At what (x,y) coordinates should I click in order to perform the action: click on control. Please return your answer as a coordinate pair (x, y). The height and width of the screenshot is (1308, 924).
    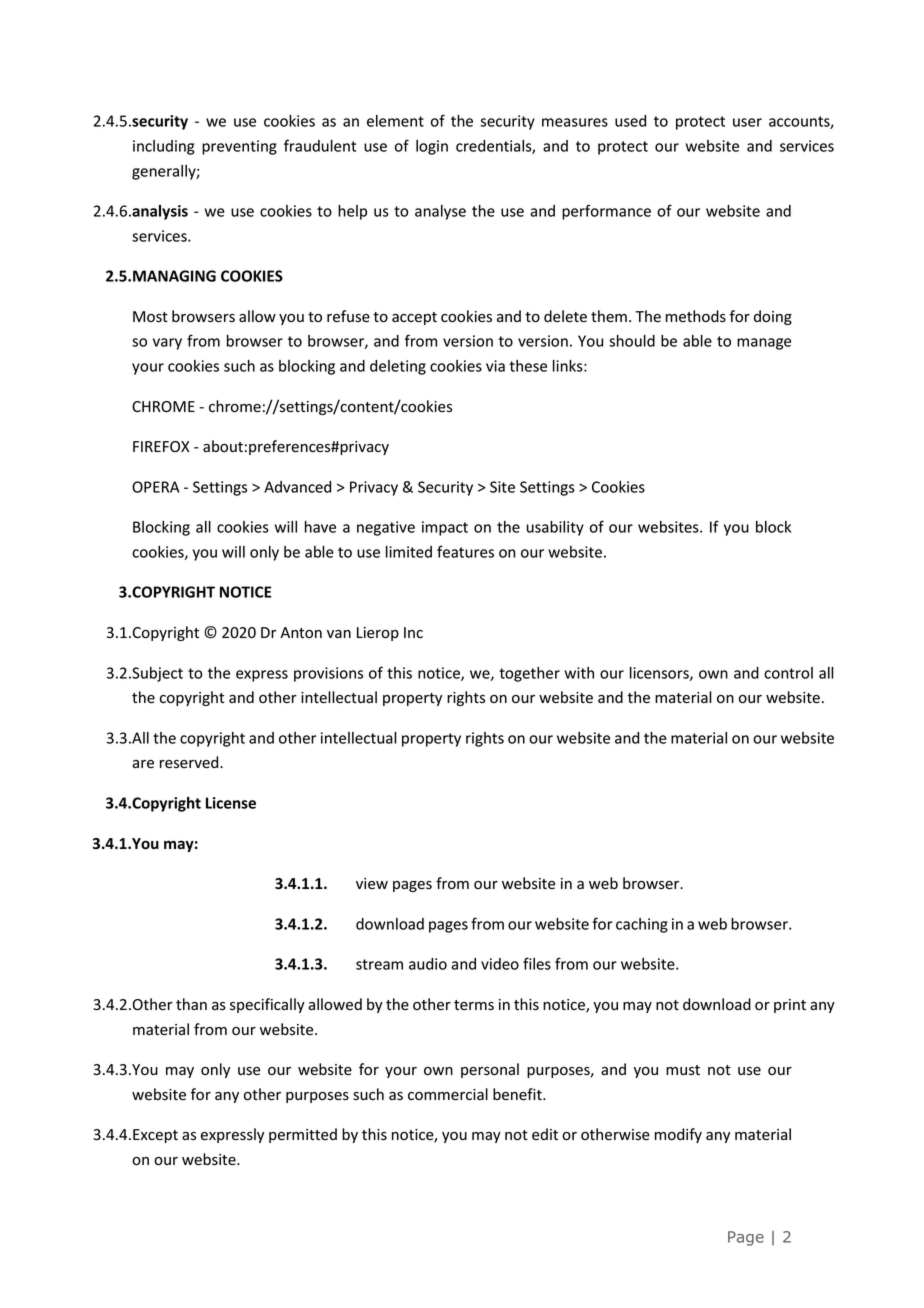
    Looking at the image, I should click on (788, 673).
